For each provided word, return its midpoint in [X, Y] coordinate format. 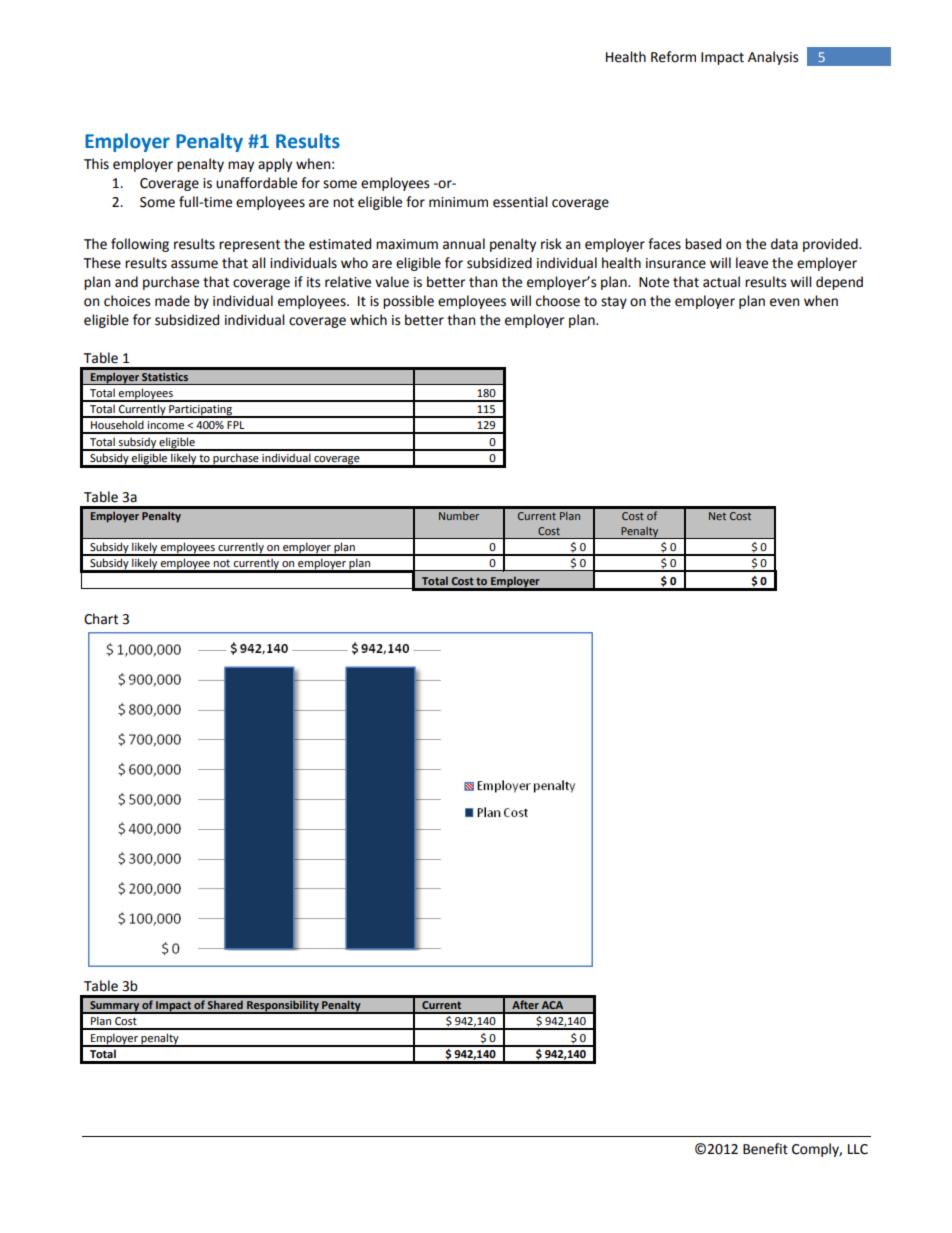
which [368, 320]
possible [408, 302]
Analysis [773, 58]
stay [614, 303]
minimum [458, 202]
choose [558, 301]
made [172, 301]
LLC [858, 1149]
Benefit [765, 1149]
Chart [101, 619]
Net [717, 516]
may [241, 166]
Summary [114, 1007]
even [784, 302]
